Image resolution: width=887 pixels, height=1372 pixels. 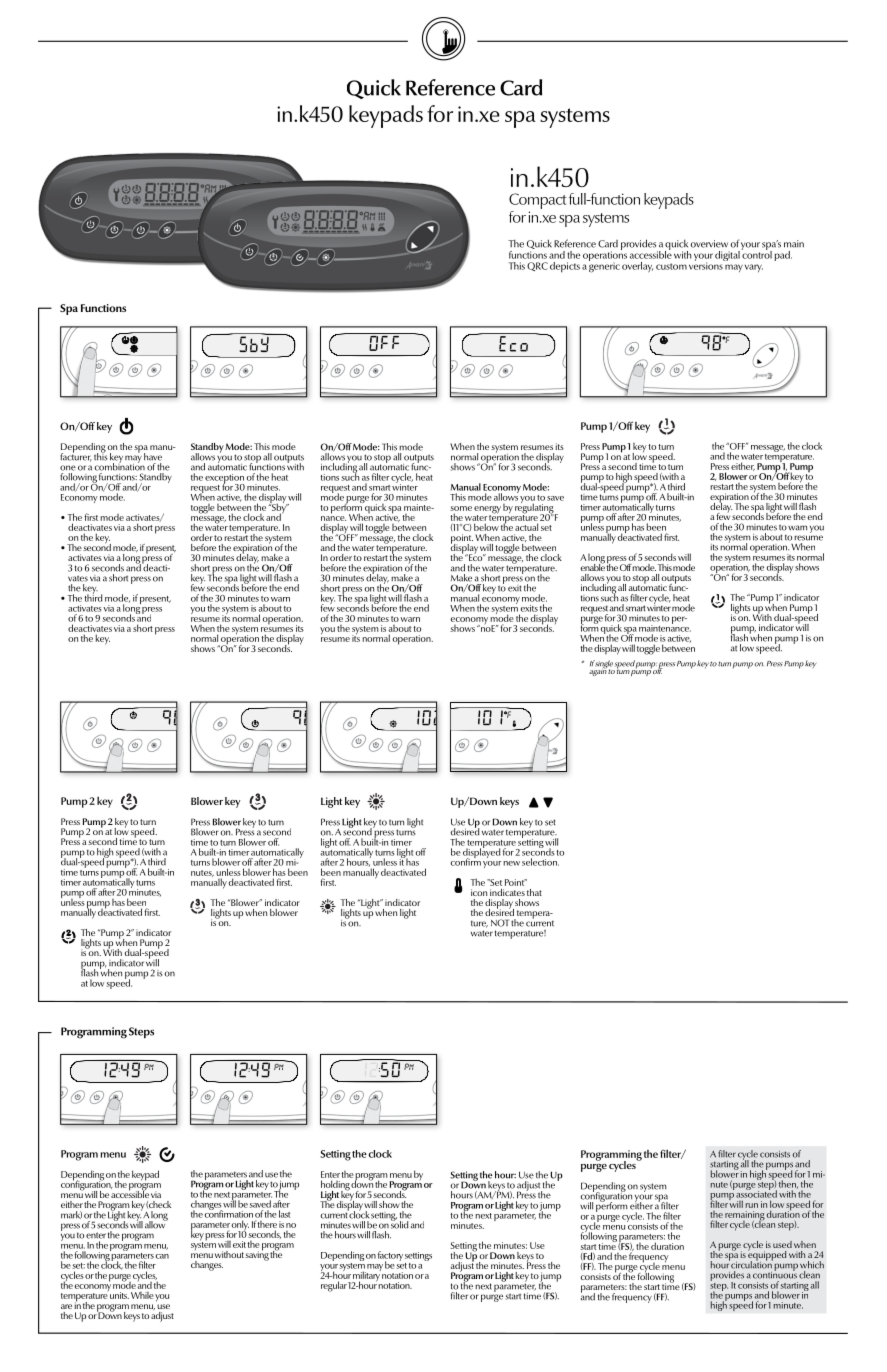 What do you see at coordinates (511, 863) in the screenshot?
I see `new` at bounding box center [511, 863].
